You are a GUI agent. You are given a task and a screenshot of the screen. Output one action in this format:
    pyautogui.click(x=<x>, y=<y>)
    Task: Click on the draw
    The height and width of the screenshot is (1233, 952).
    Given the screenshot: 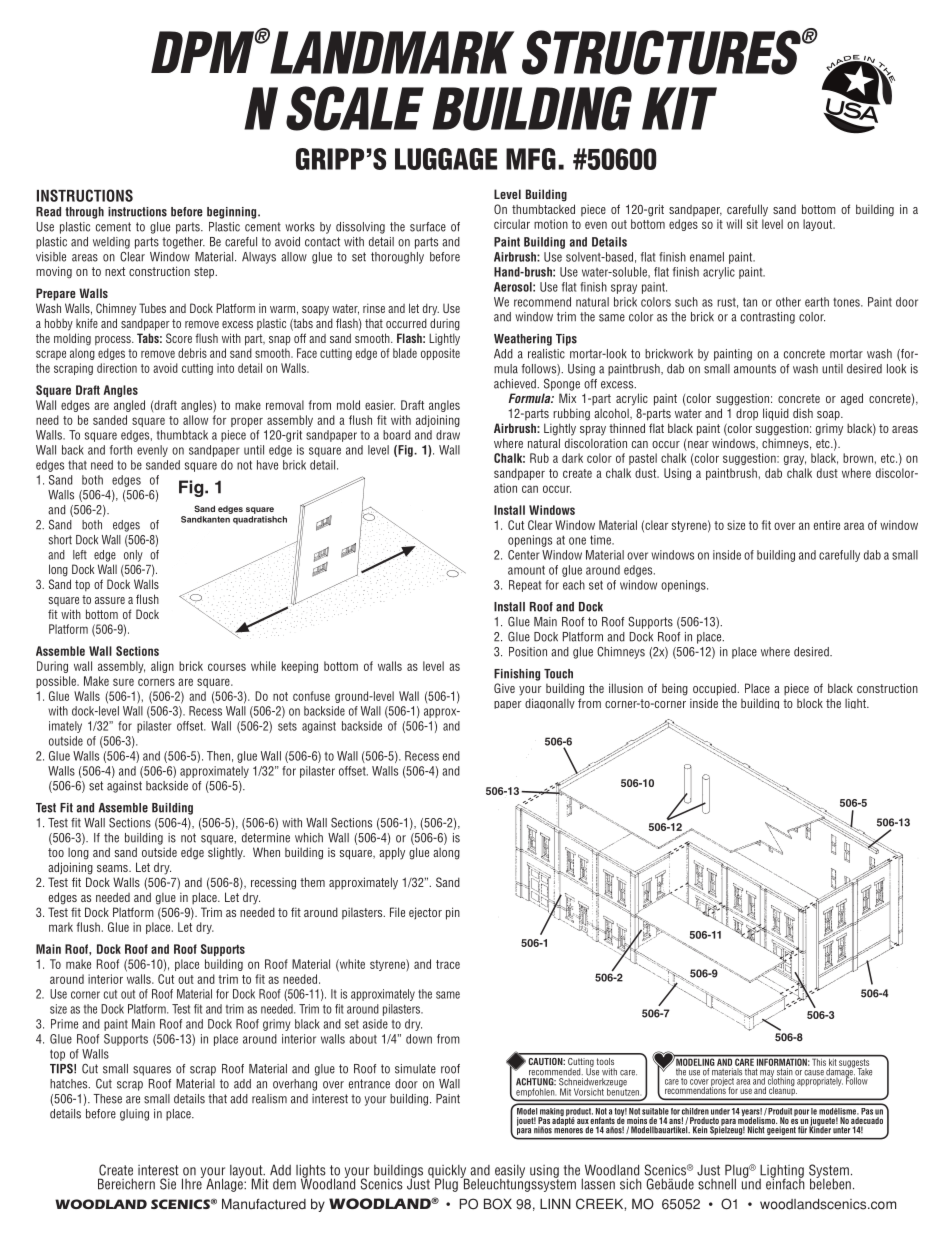 What is the action you would take?
    pyautogui.click(x=448, y=435)
